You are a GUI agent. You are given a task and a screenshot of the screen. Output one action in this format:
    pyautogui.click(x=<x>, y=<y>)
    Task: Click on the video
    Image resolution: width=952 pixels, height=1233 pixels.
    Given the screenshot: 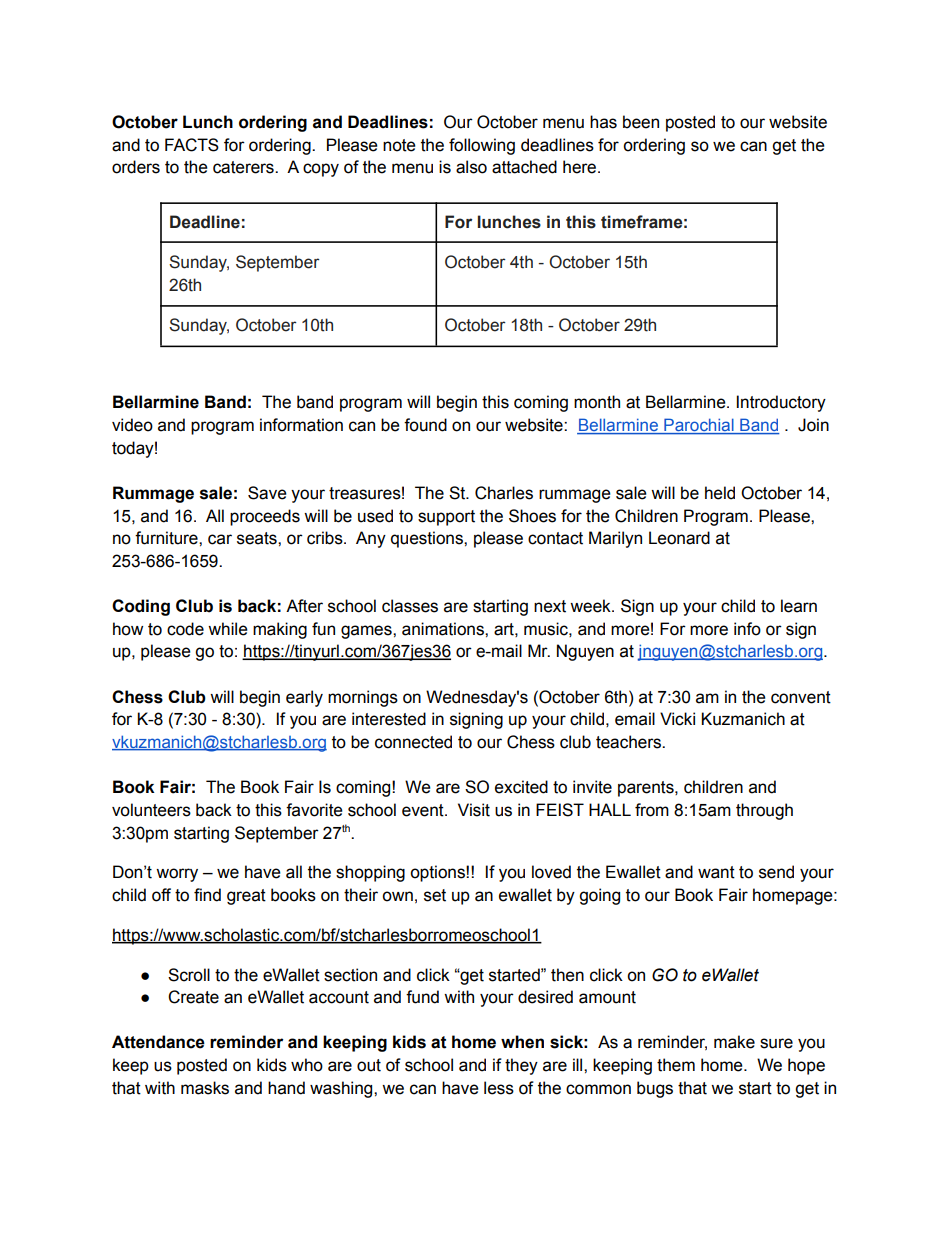 What is the action you would take?
    pyautogui.click(x=132, y=425)
